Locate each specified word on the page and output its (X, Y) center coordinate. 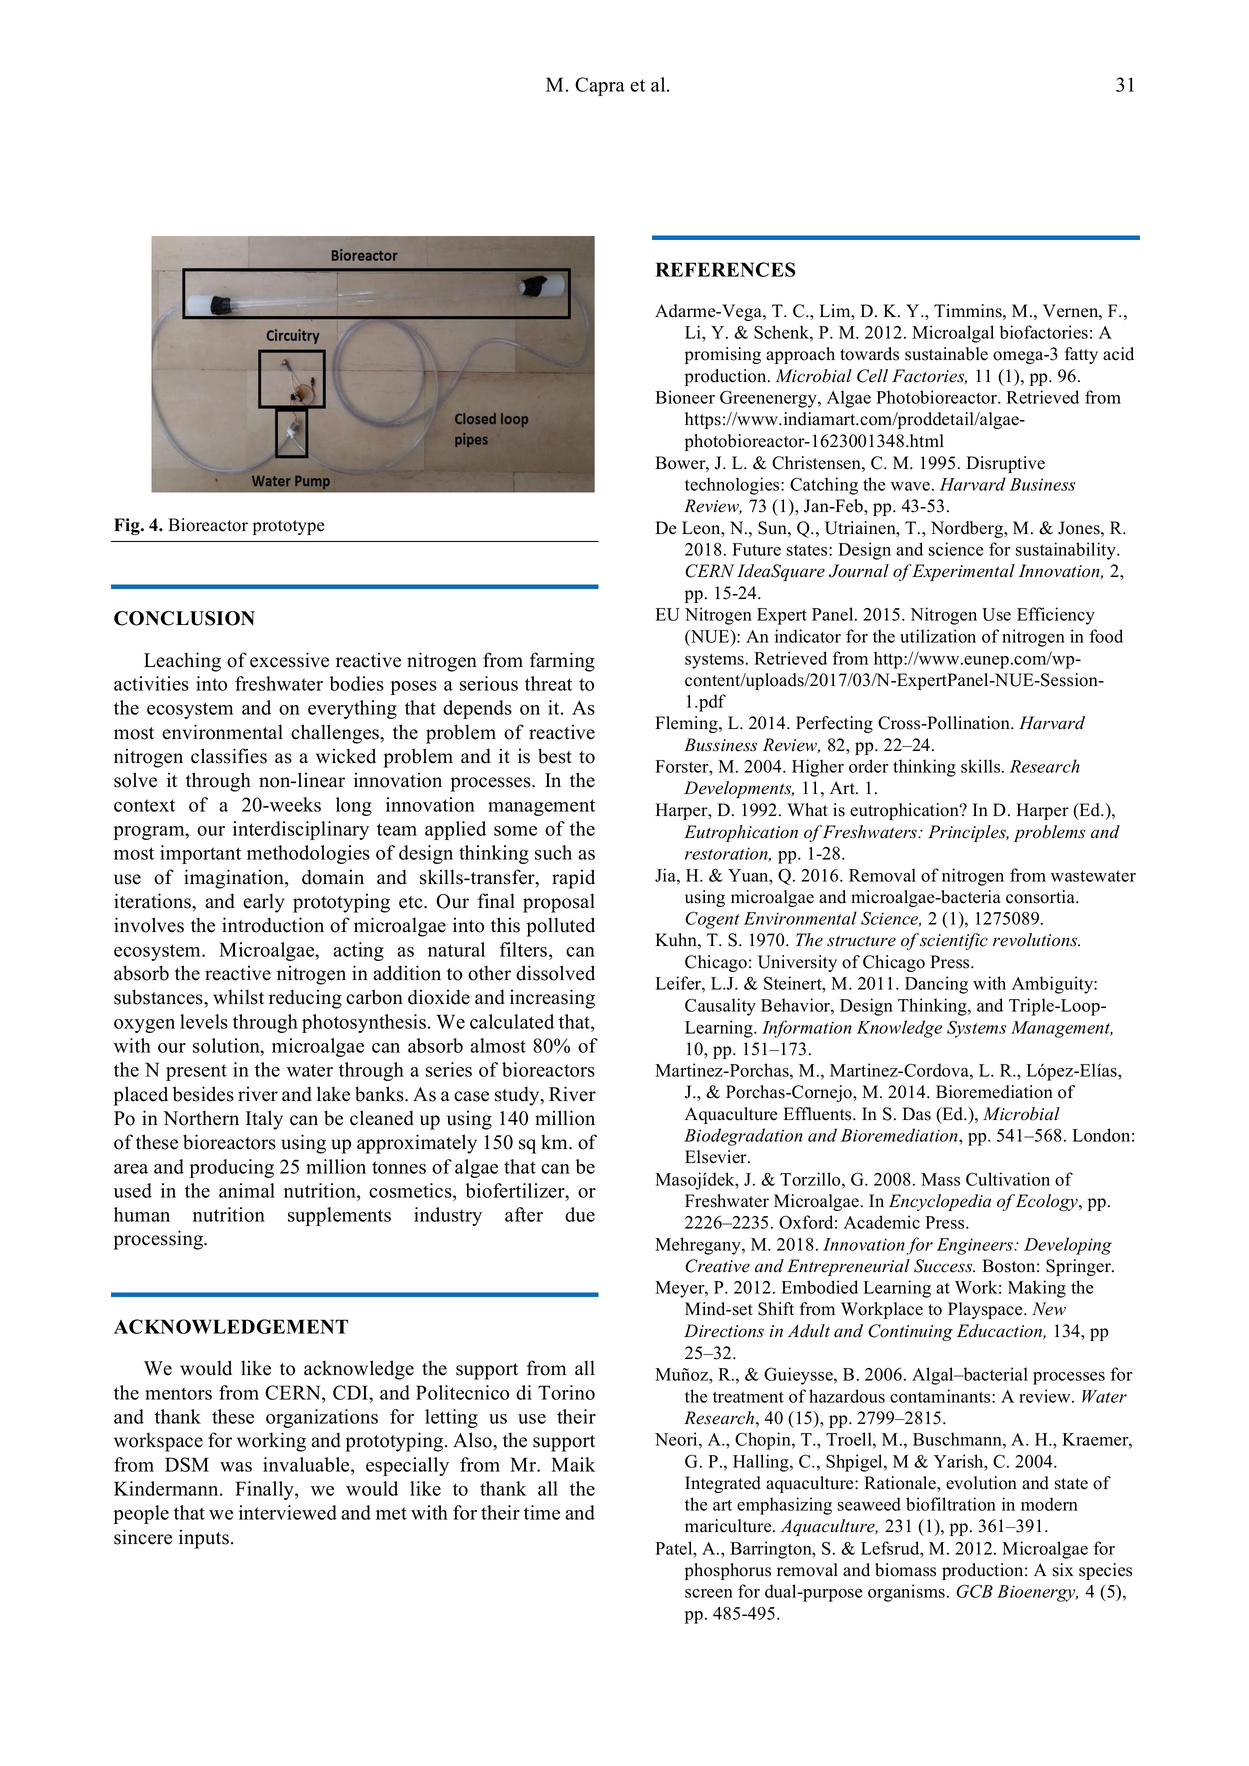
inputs (204, 1539)
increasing (552, 999)
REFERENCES (725, 269)
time (542, 1512)
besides (203, 1094)
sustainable (946, 354)
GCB (974, 1591)
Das (916, 1114)
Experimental (963, 572)
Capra (600, 86)
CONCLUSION (184, 618)
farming (562, 662)
